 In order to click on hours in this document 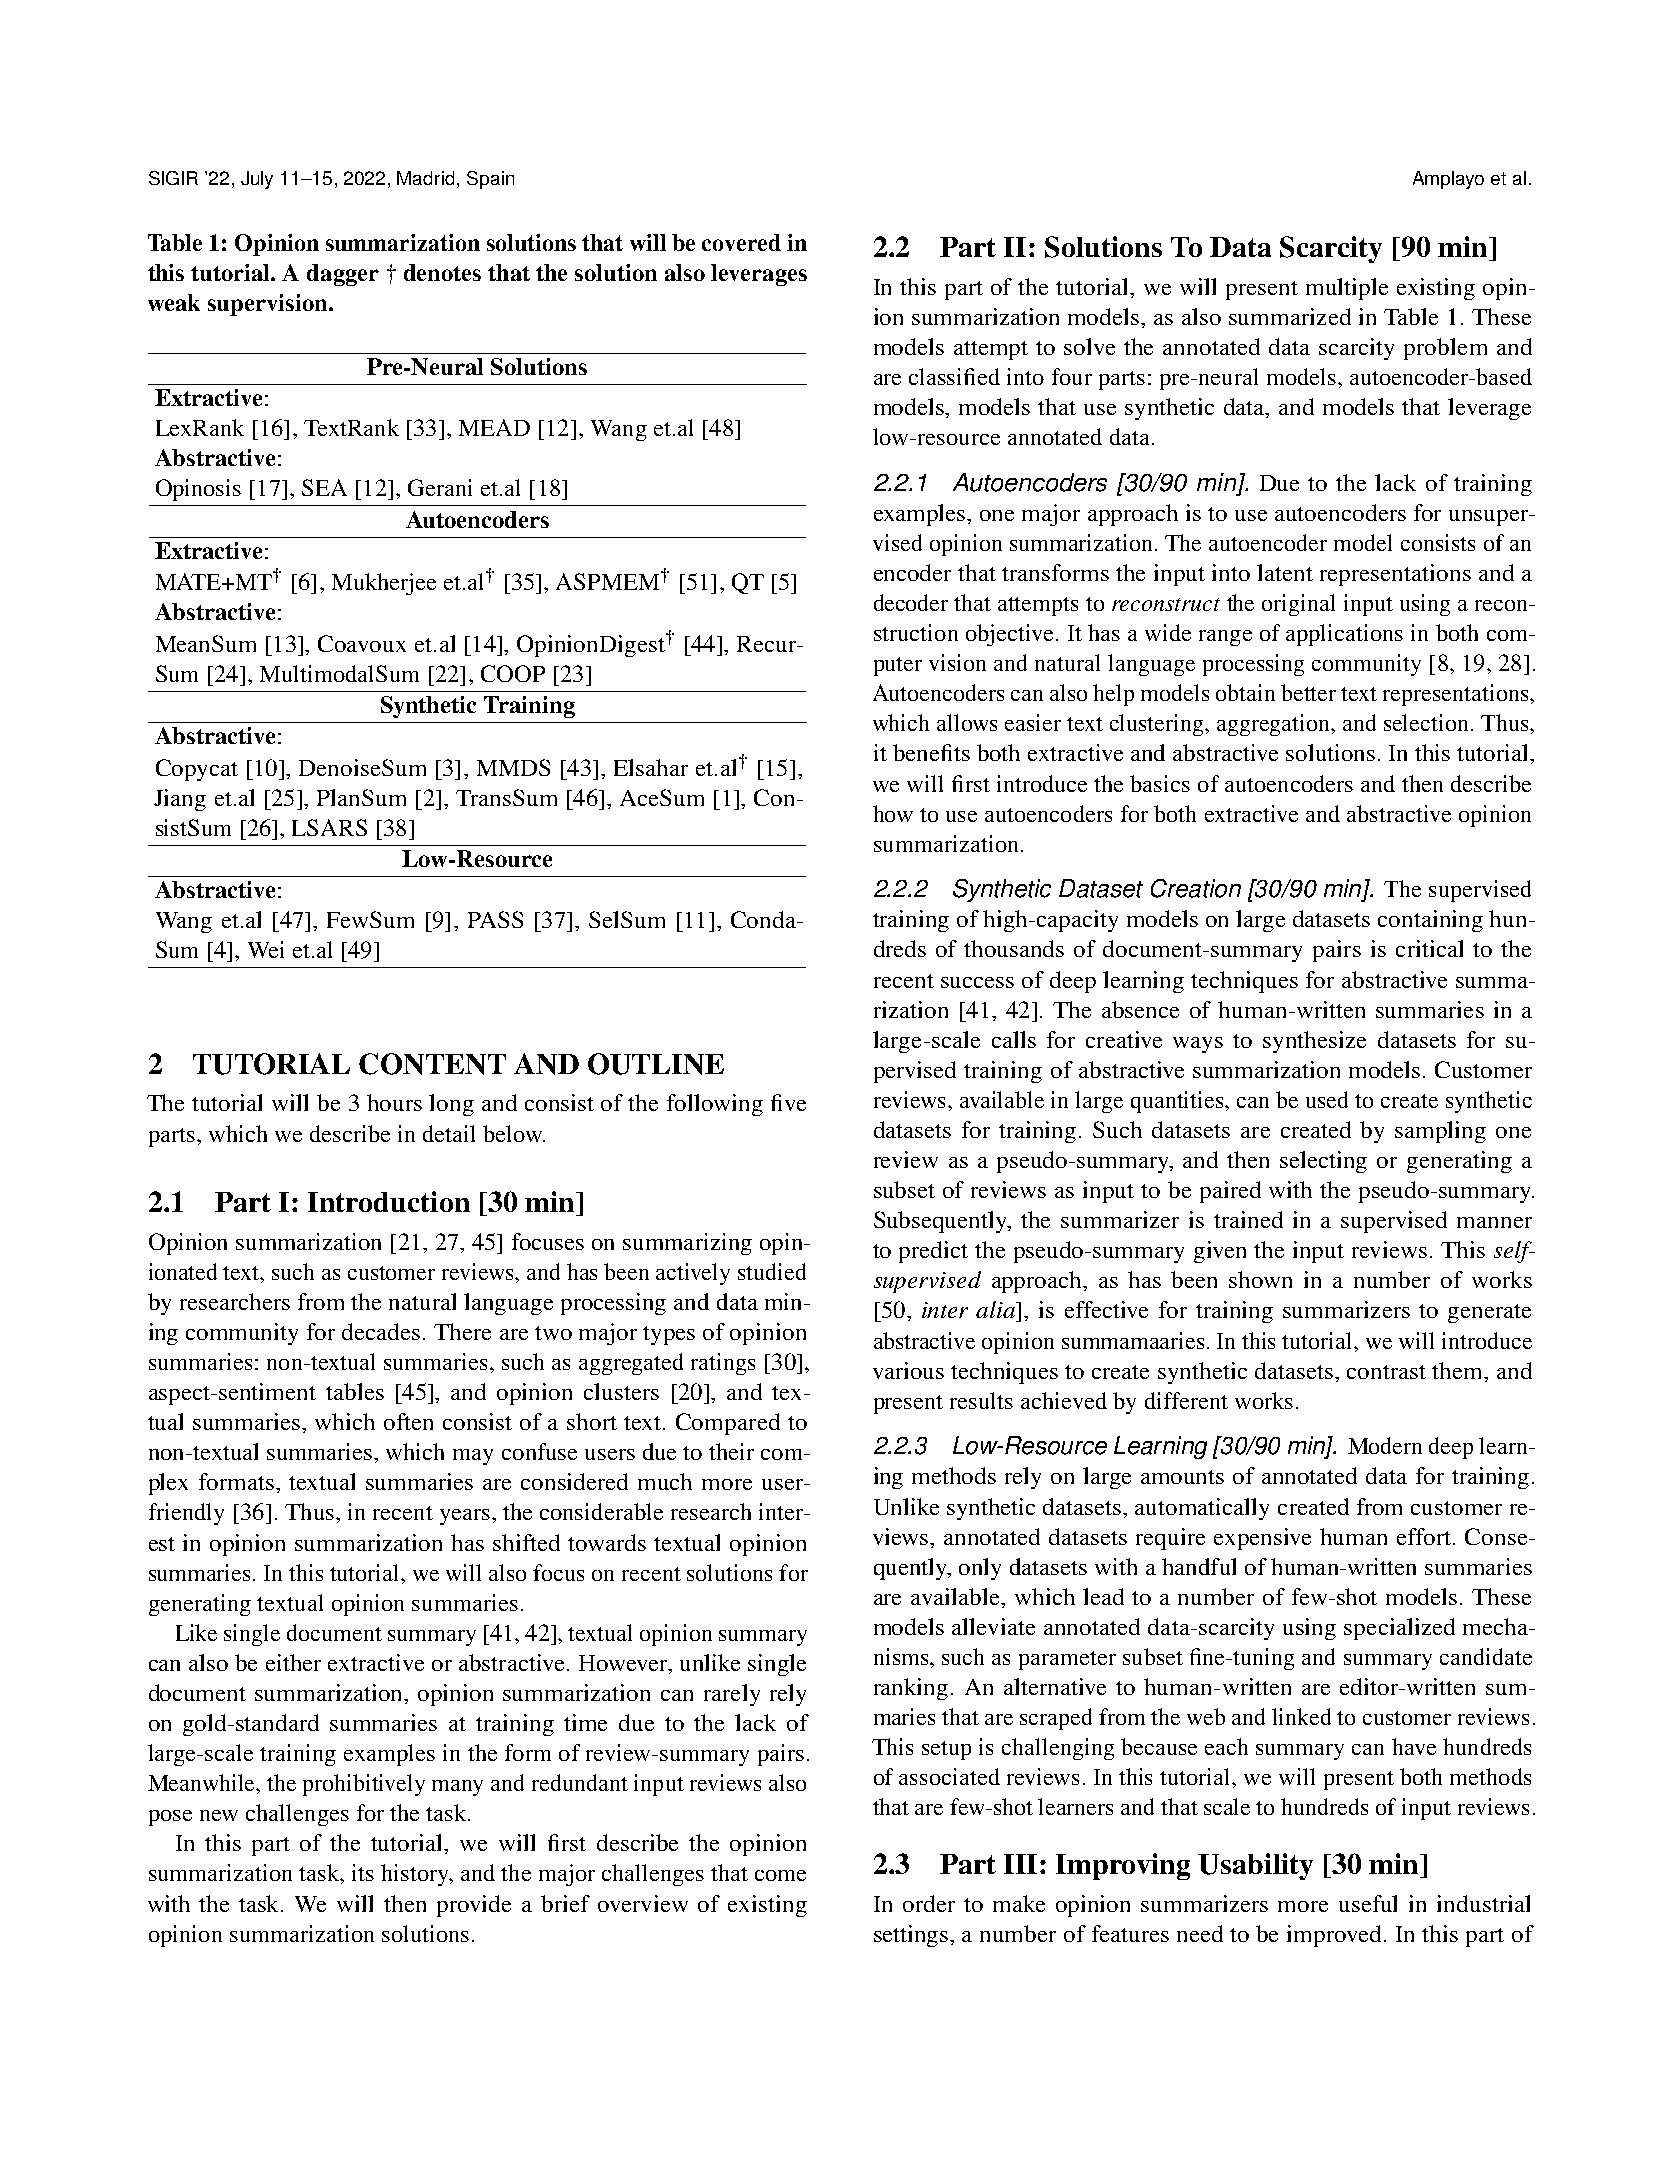, I will do `click(394, 1102)`.
